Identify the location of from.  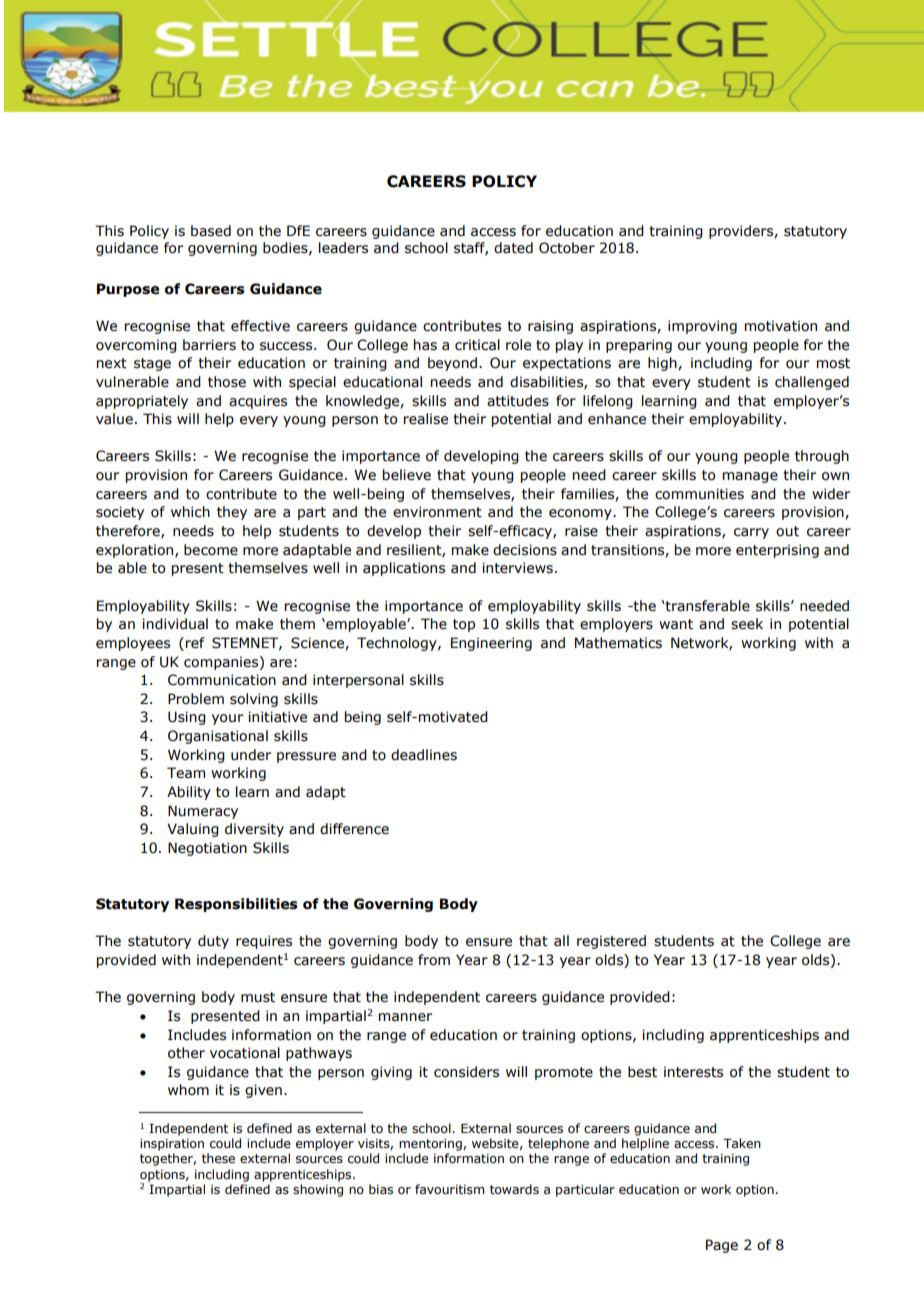
(434, 960).
